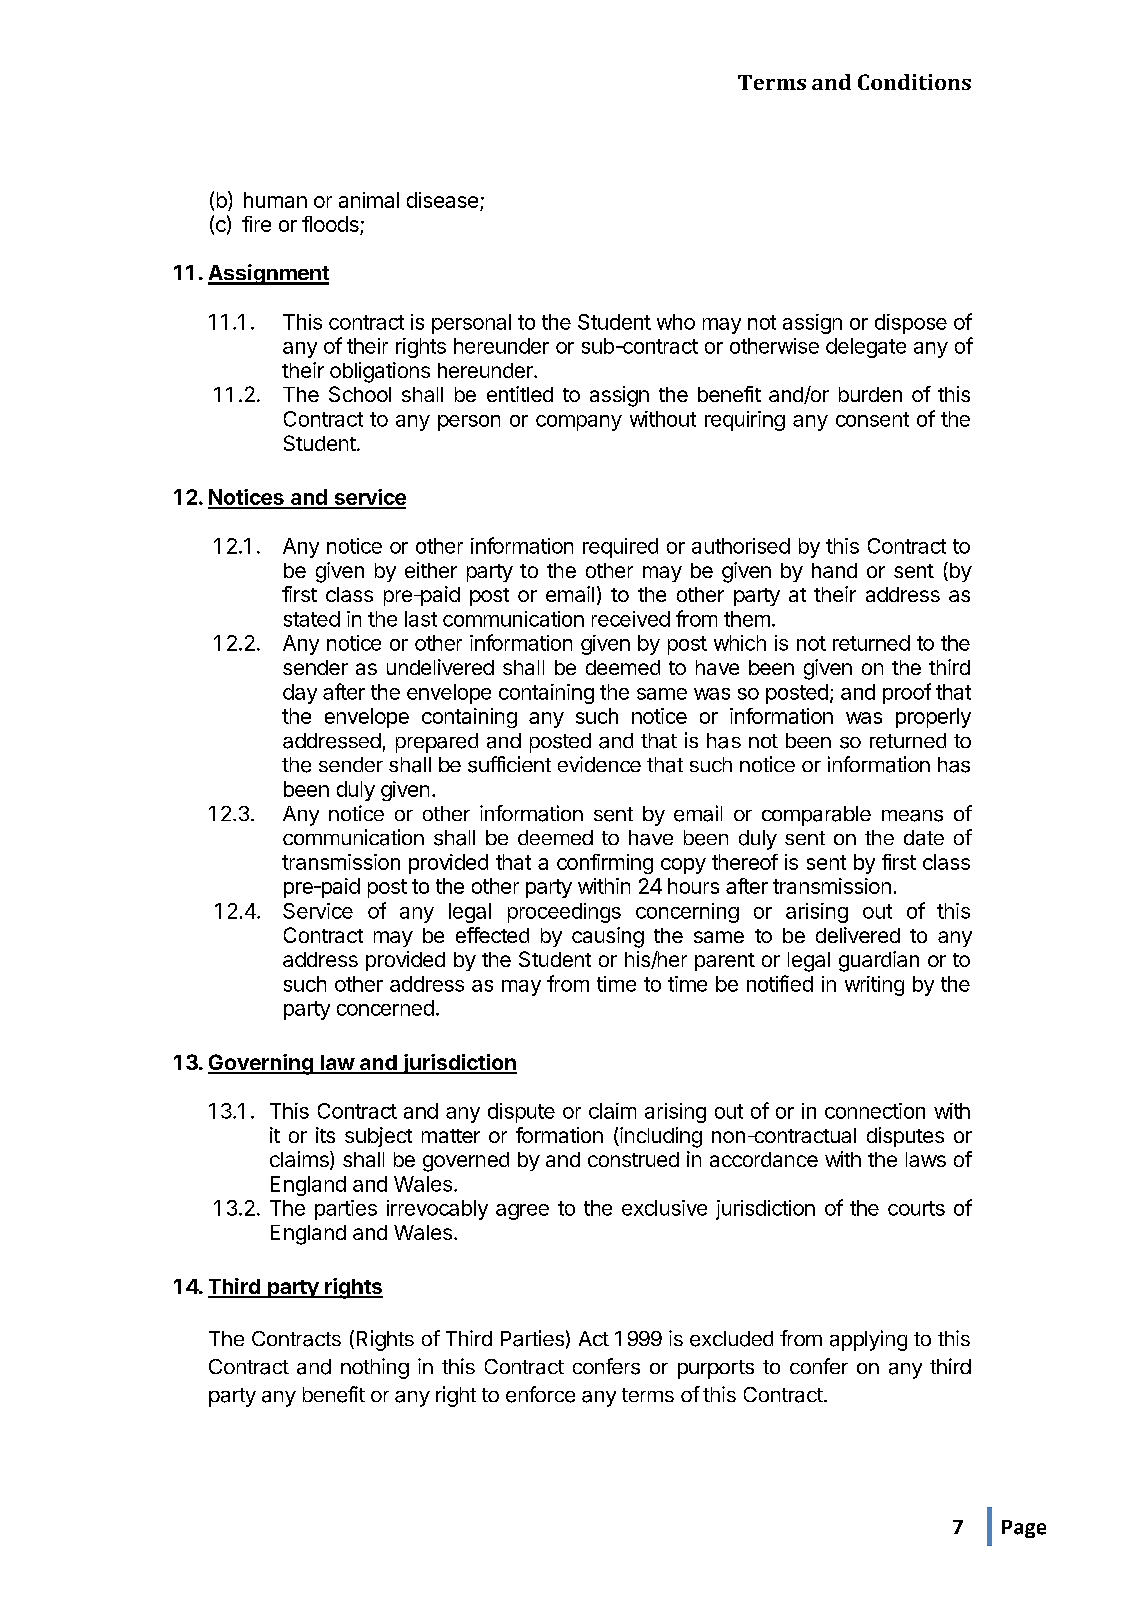 This document has width=1144, height=1619. I want to click on floods, so click(331, 225).
